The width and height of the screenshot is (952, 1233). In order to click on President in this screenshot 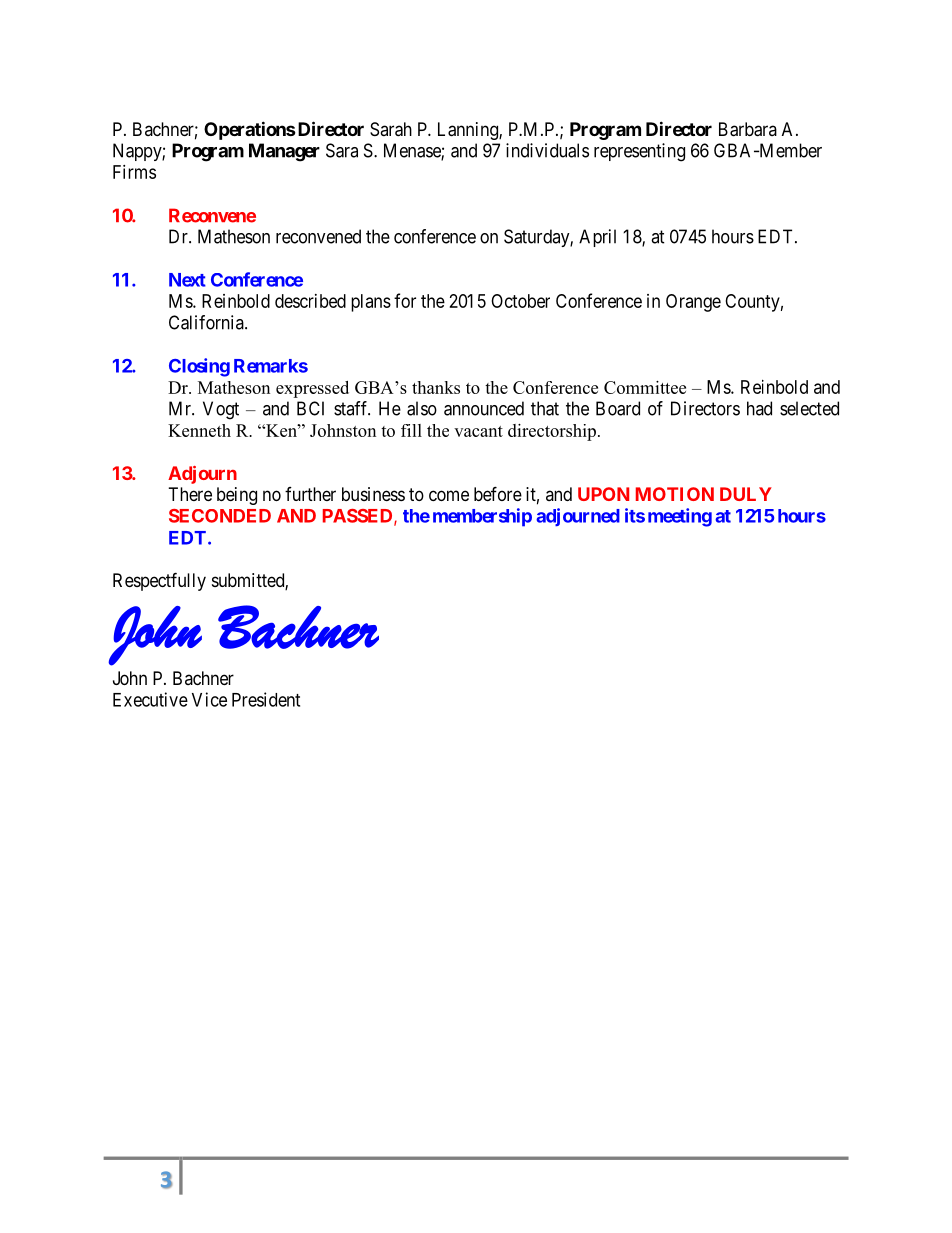, I will do `click(266, 699)`.
